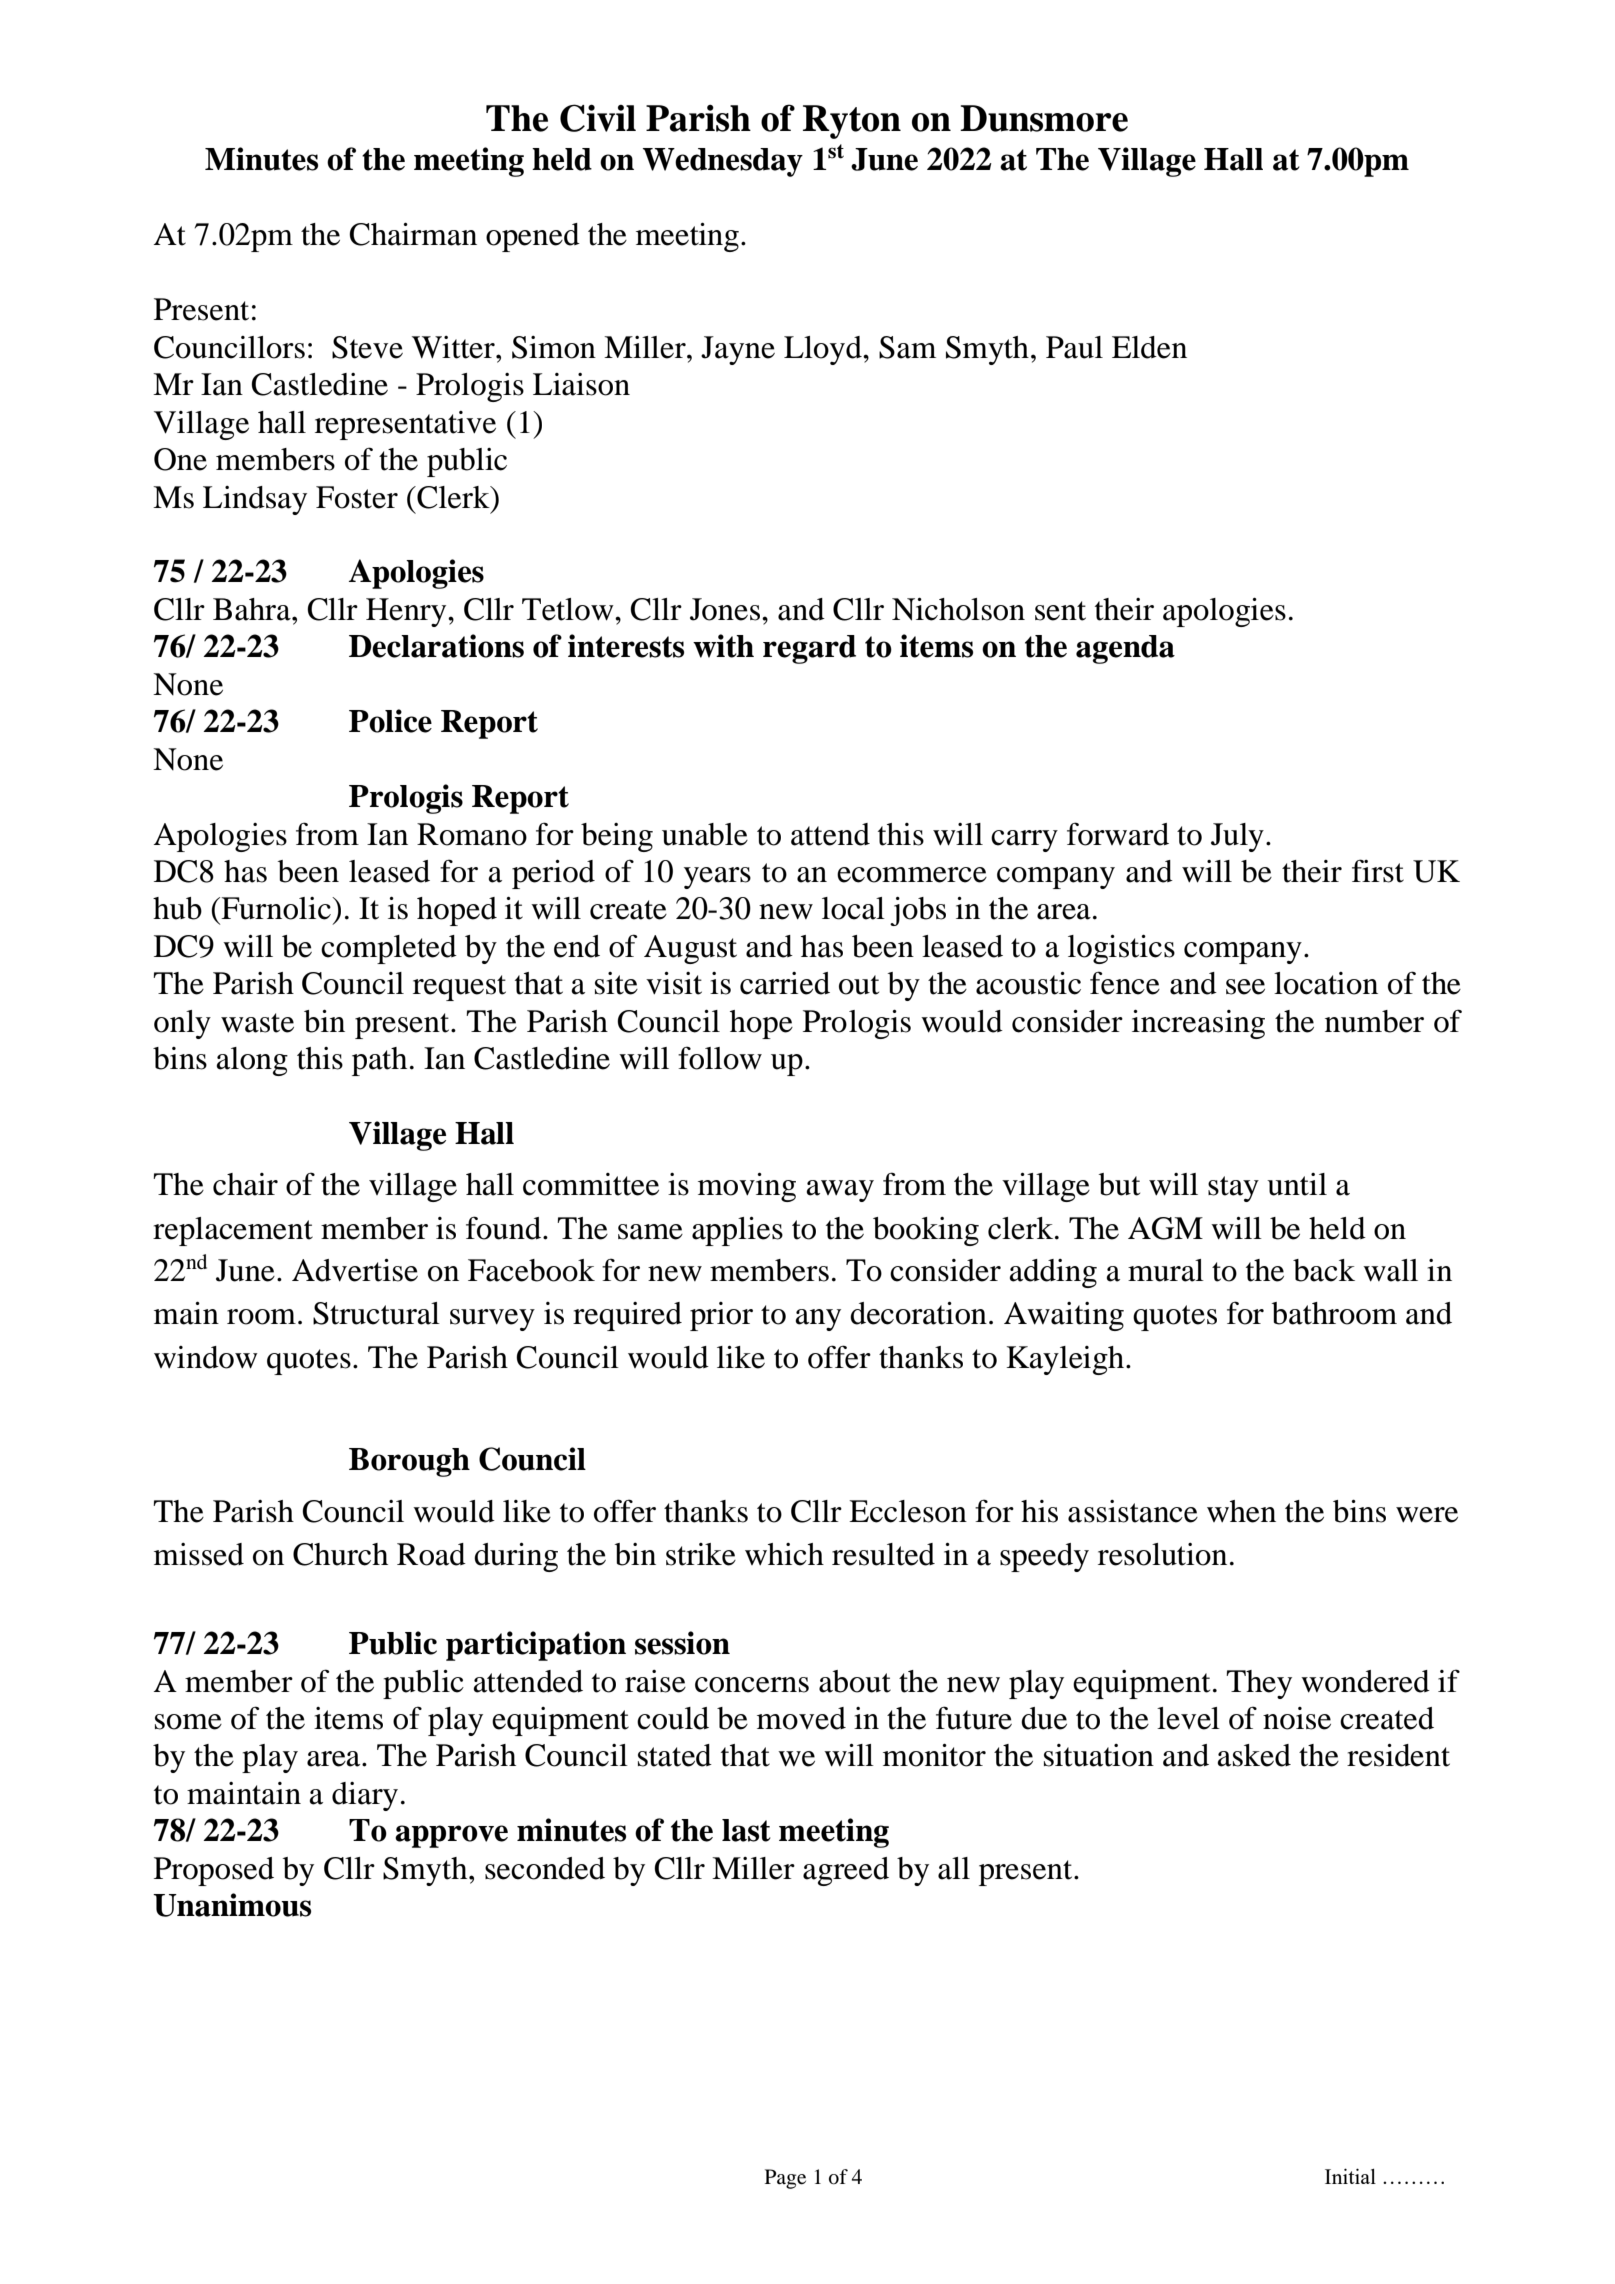  Describe the element at coordinates (1149, 347) in the page. I see `Elden` at that location.
